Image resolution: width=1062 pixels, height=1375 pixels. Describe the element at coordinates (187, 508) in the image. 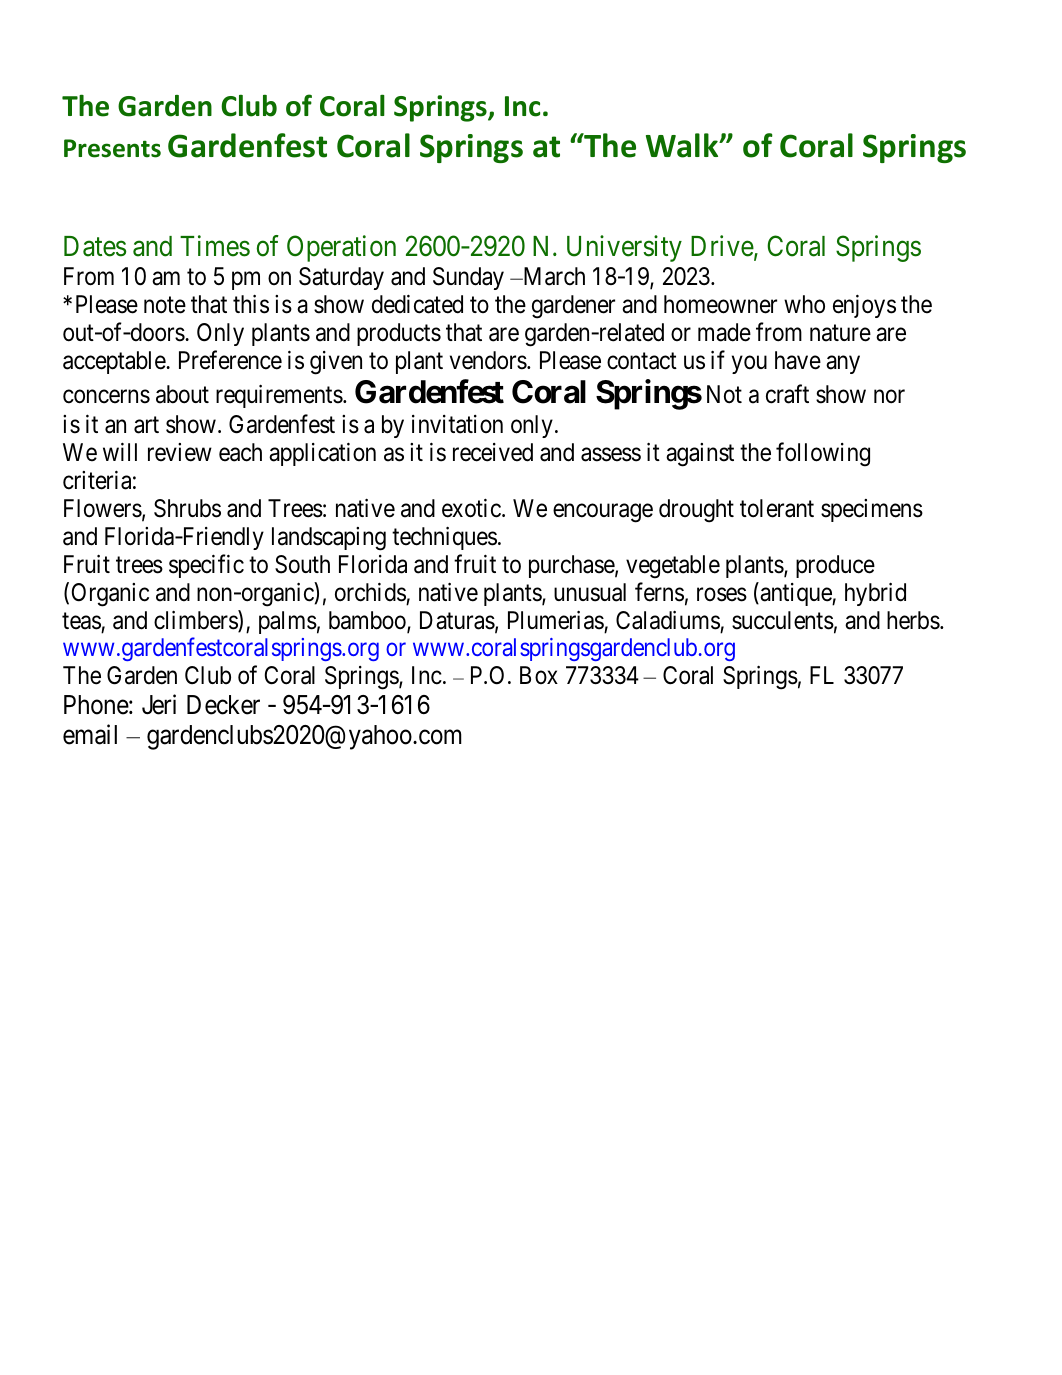

I see `Shrubs` at that location.
